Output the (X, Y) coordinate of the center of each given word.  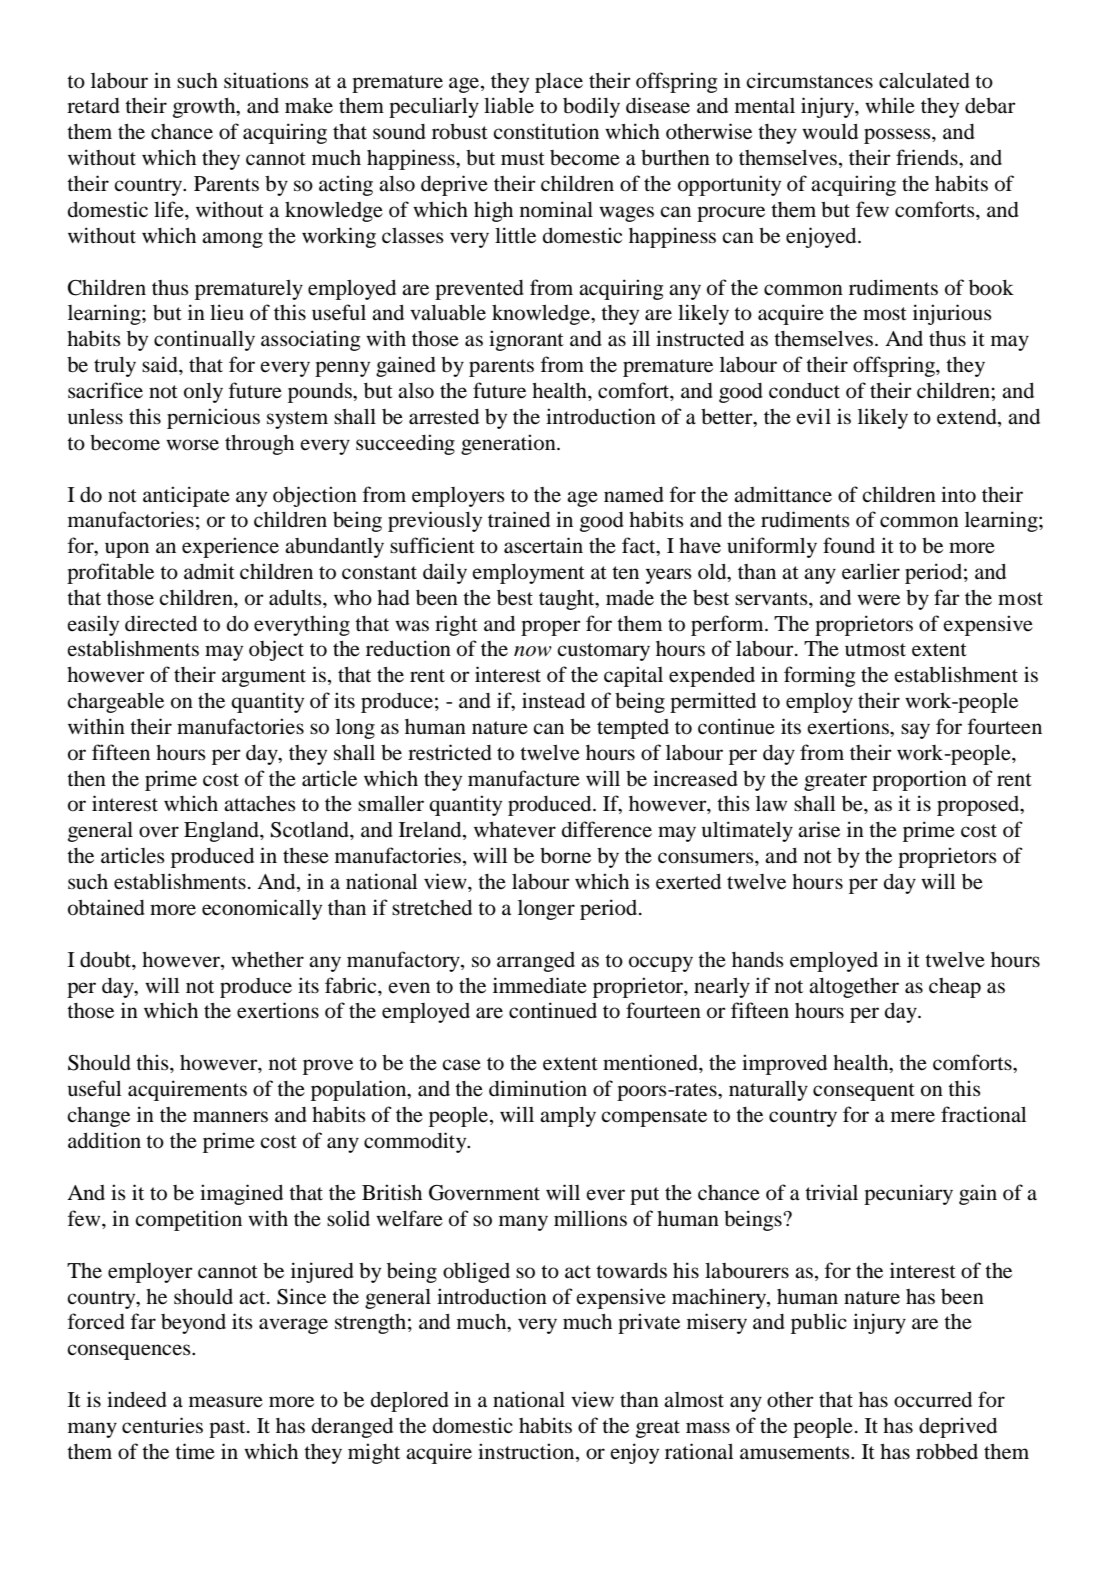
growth (205, 108)
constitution (546, 131)
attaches (260, 803)
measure (226, 1402)
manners (230, 1117)
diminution (538, 1088)
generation (509, 444)
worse (192, 445)
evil (813, 416)
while (890, 105)
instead (553, 700)
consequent (864, 1092)
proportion (919, 780)
